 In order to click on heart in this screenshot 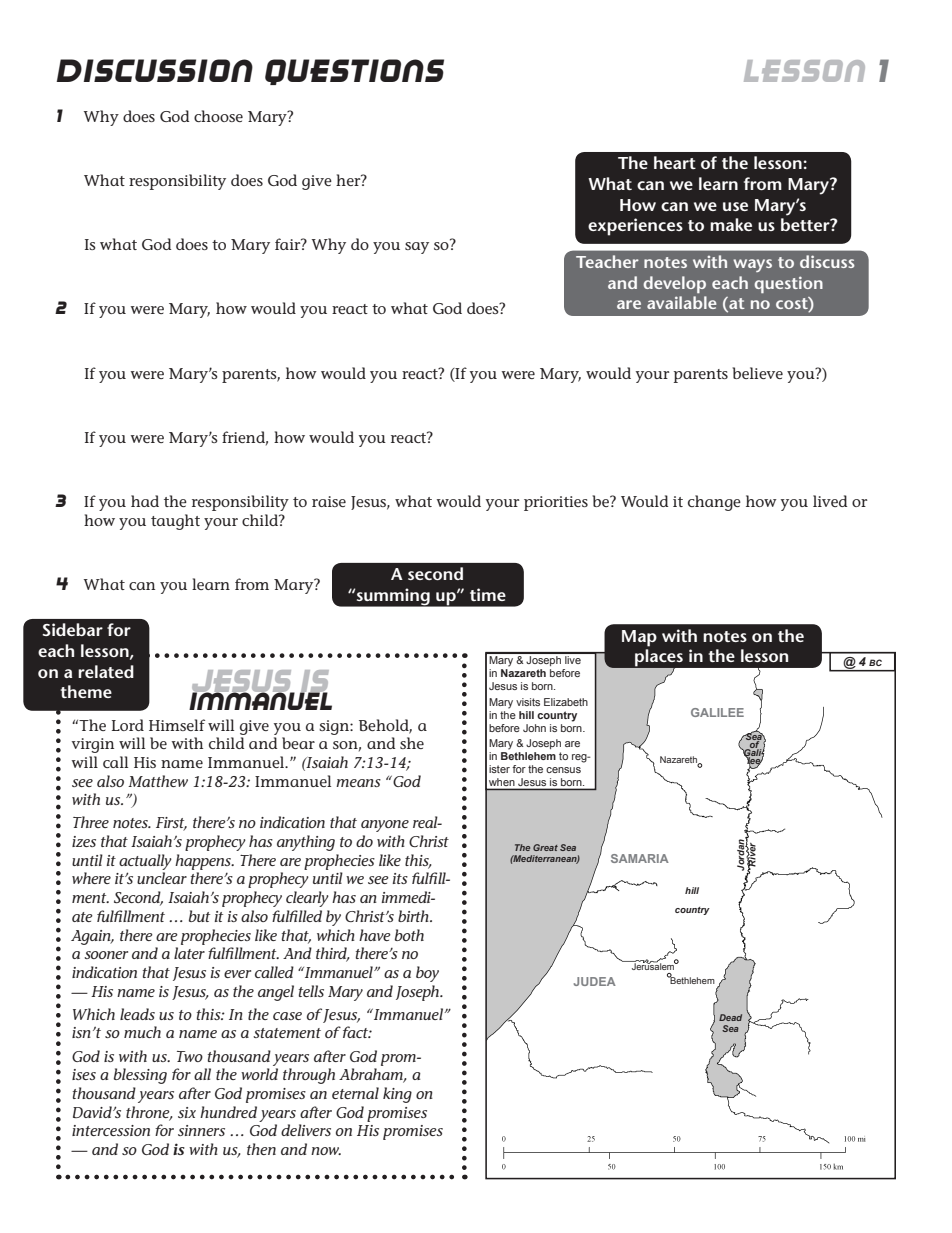, I will do `click(675, 162)`.
